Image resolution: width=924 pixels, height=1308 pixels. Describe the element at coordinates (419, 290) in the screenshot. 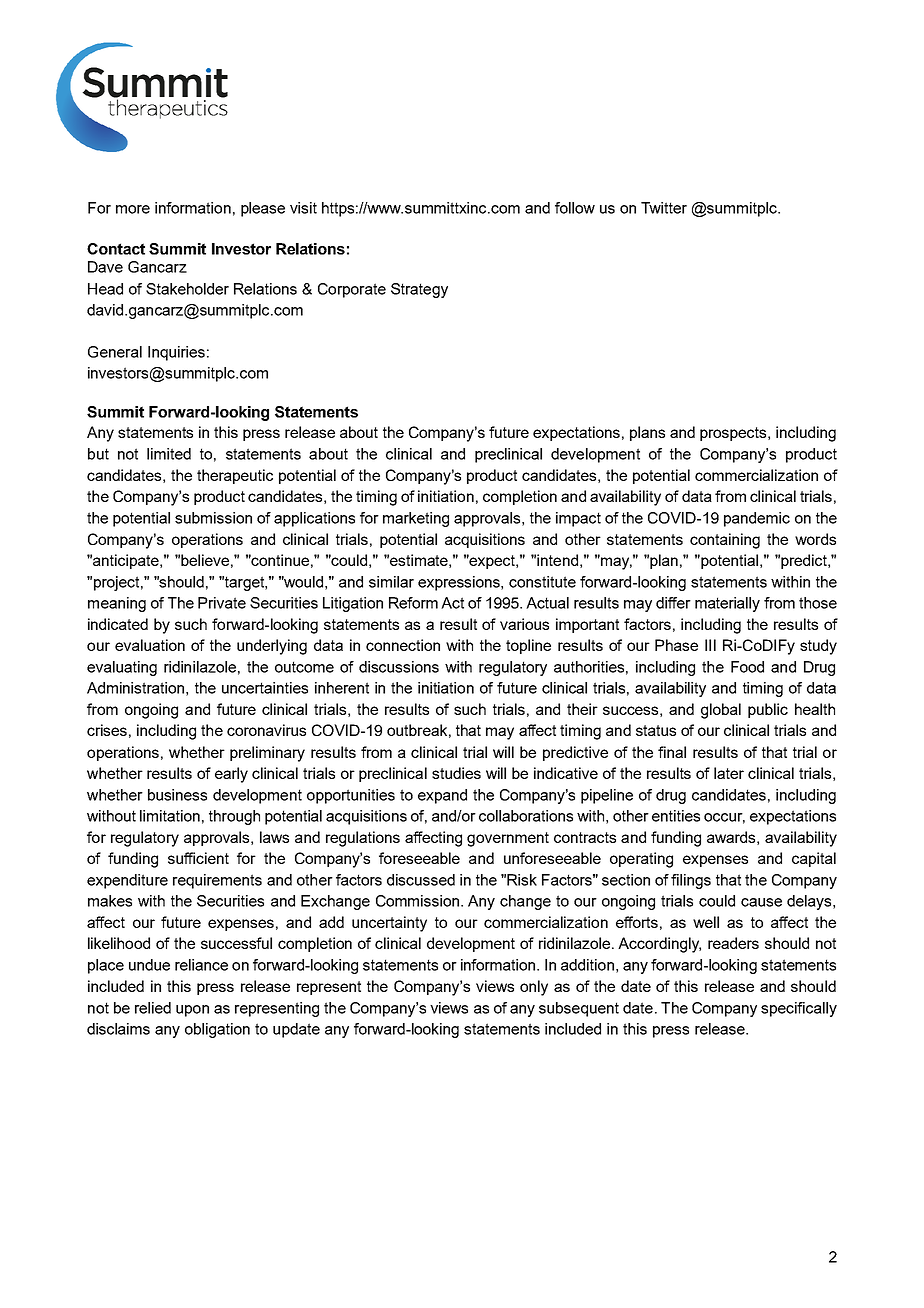

I see `Strategy` at that location.
